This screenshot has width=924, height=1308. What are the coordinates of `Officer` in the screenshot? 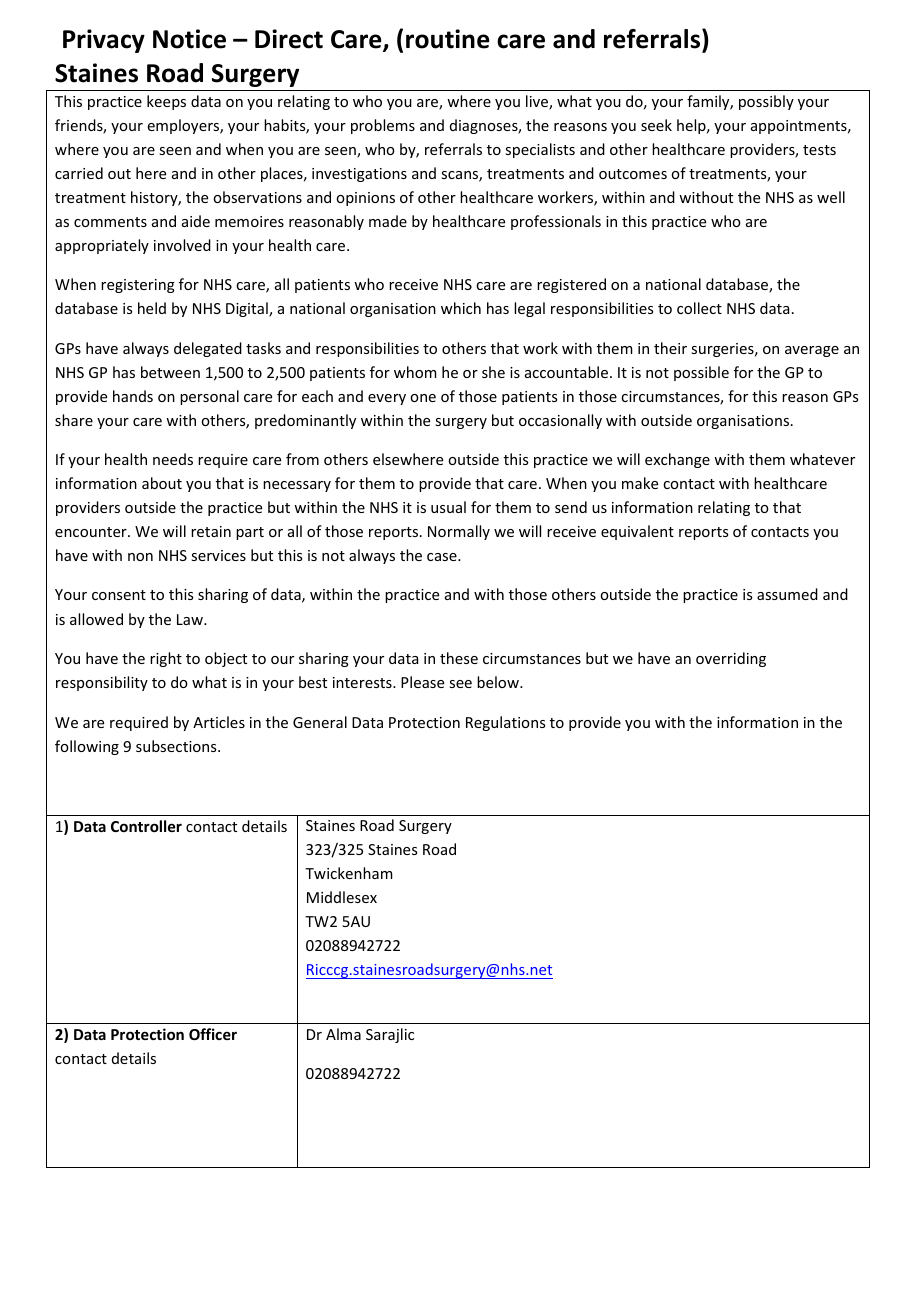 It's located at (213, 1034).
